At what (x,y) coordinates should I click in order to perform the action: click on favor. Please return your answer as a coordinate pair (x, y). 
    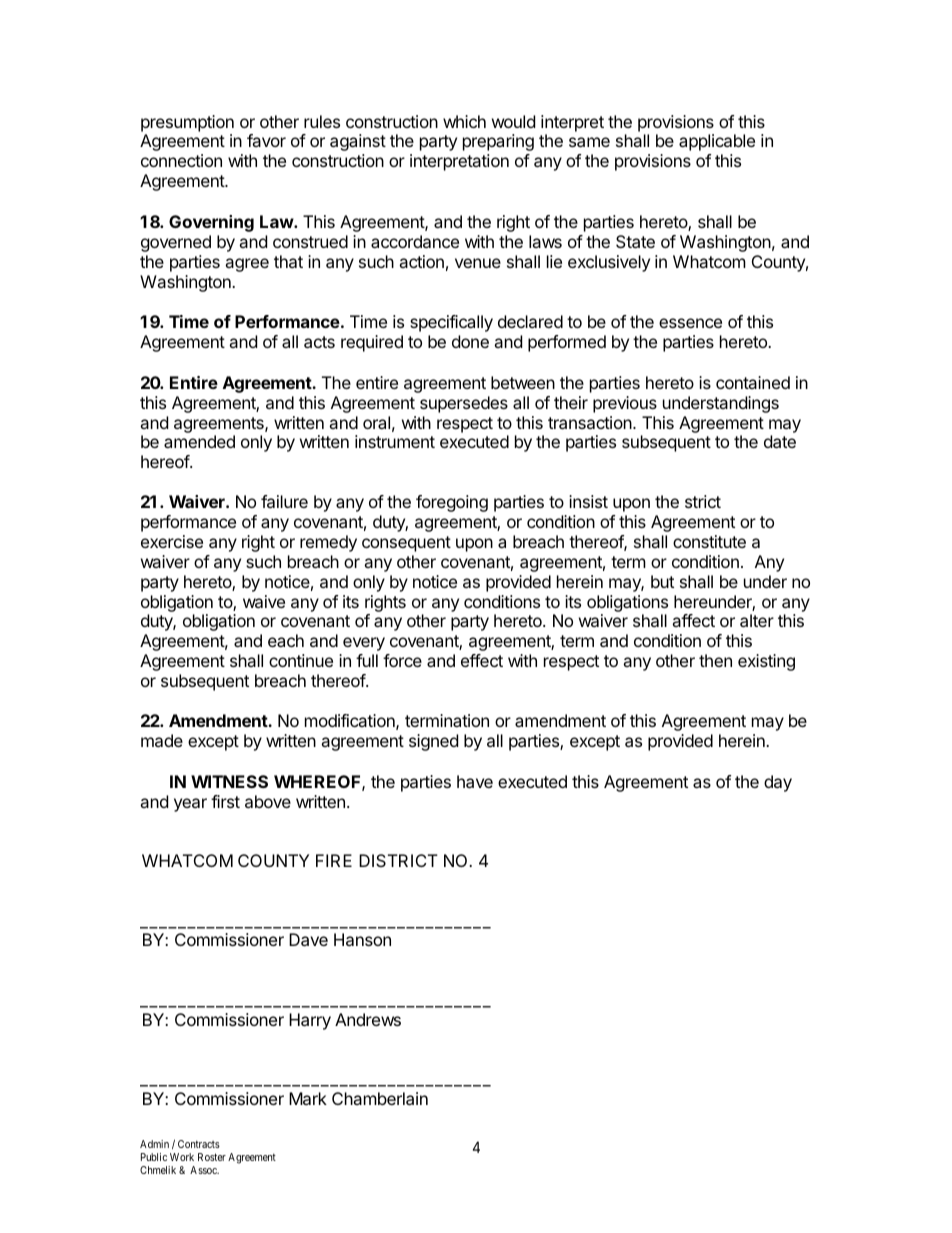
    Looking at the image, I should click on (266, 140).
